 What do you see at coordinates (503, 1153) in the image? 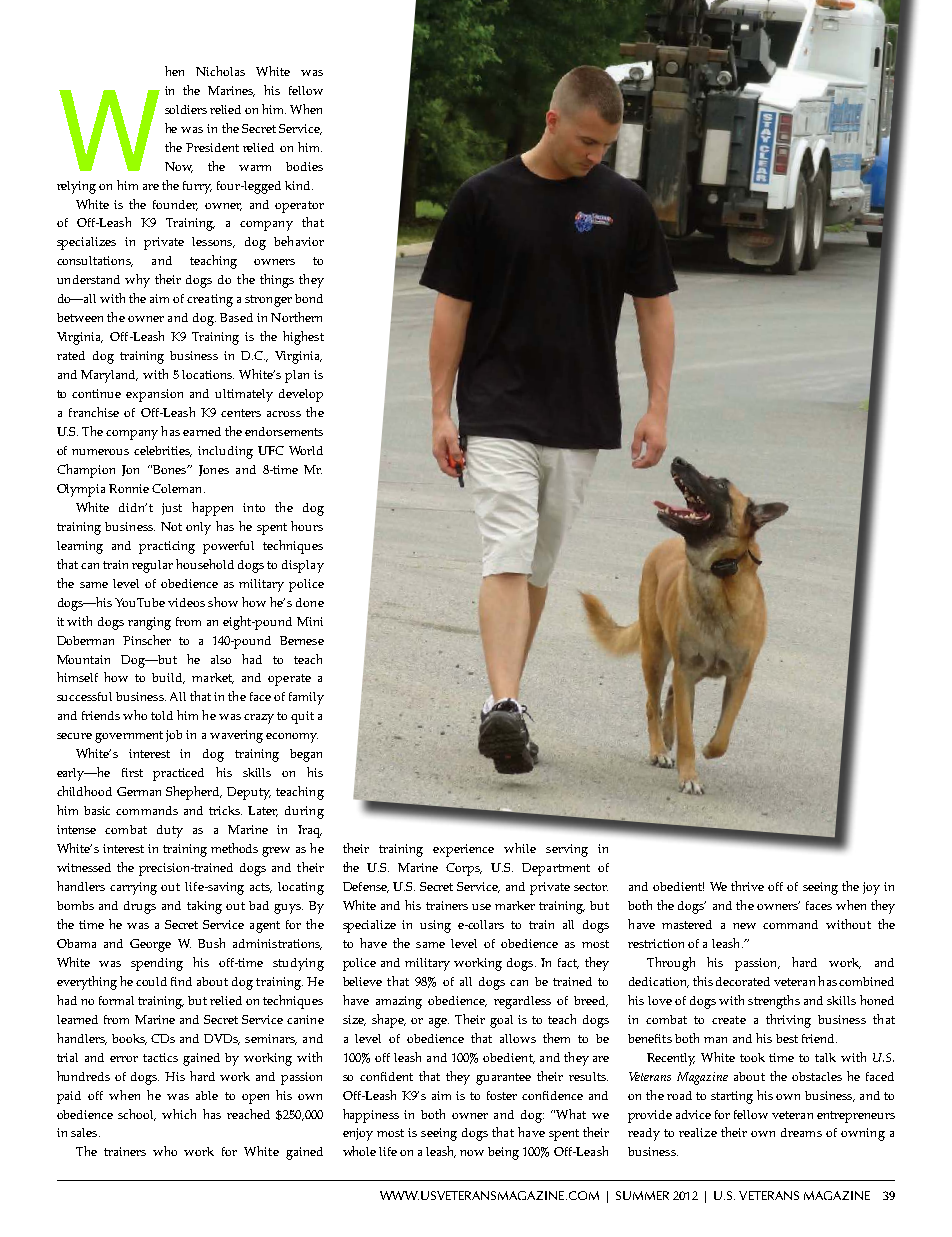
I see `being` at bounding box center [503, 1153].
